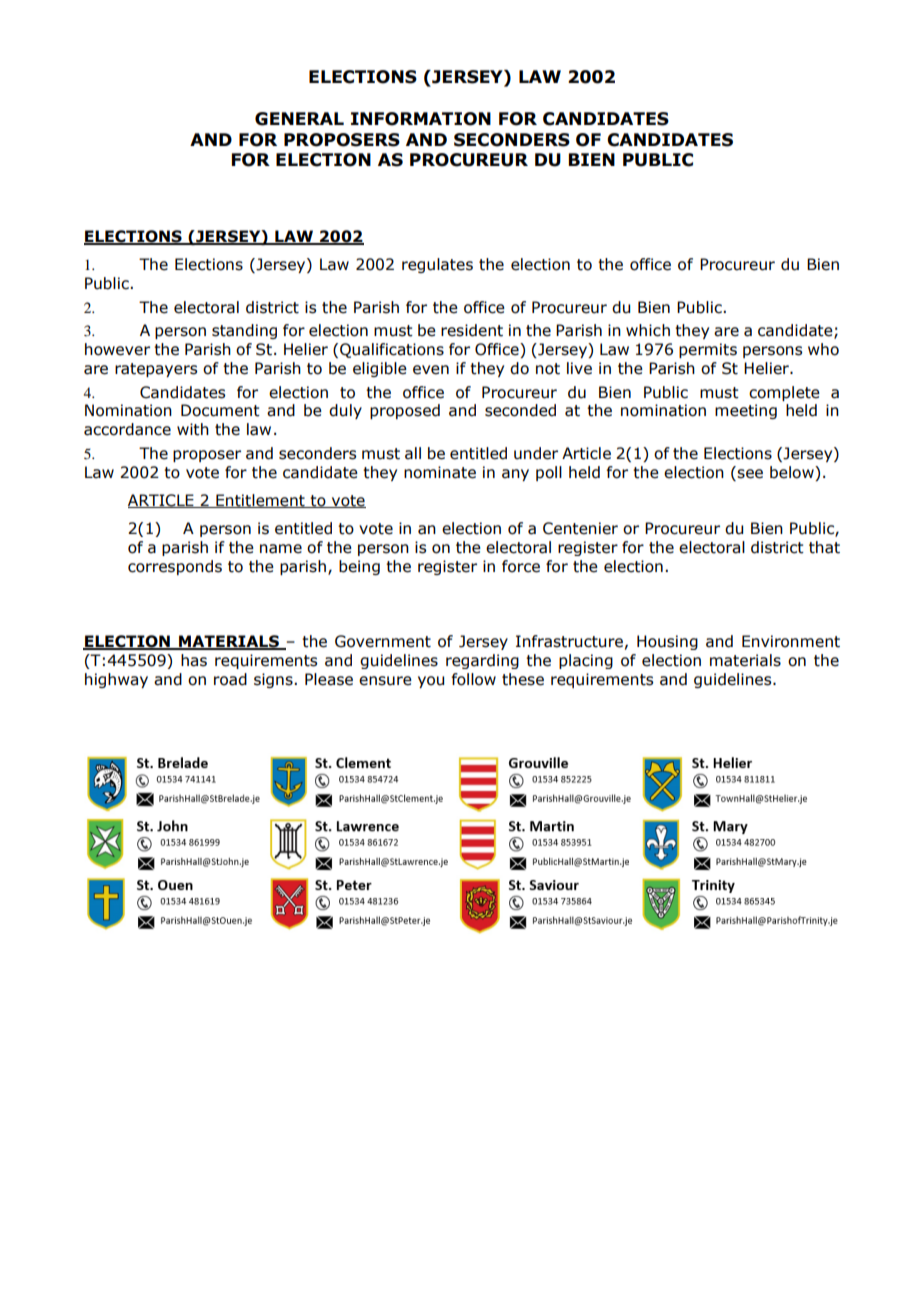  Describe the element at coordinates (520, 410) in the image. I see `seconded` at that location.
